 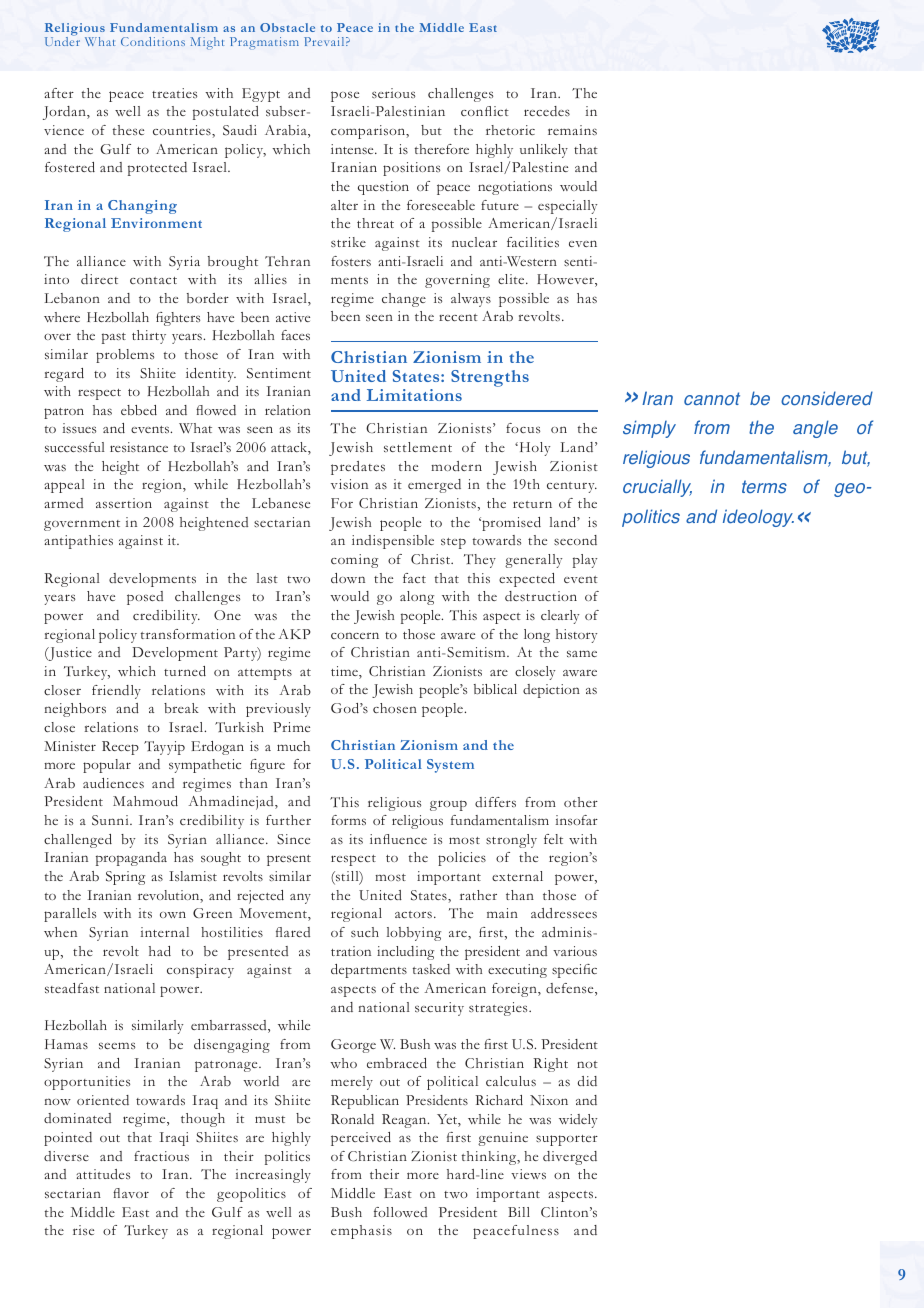 I want to click on fact, so click(x=414, y=578).
